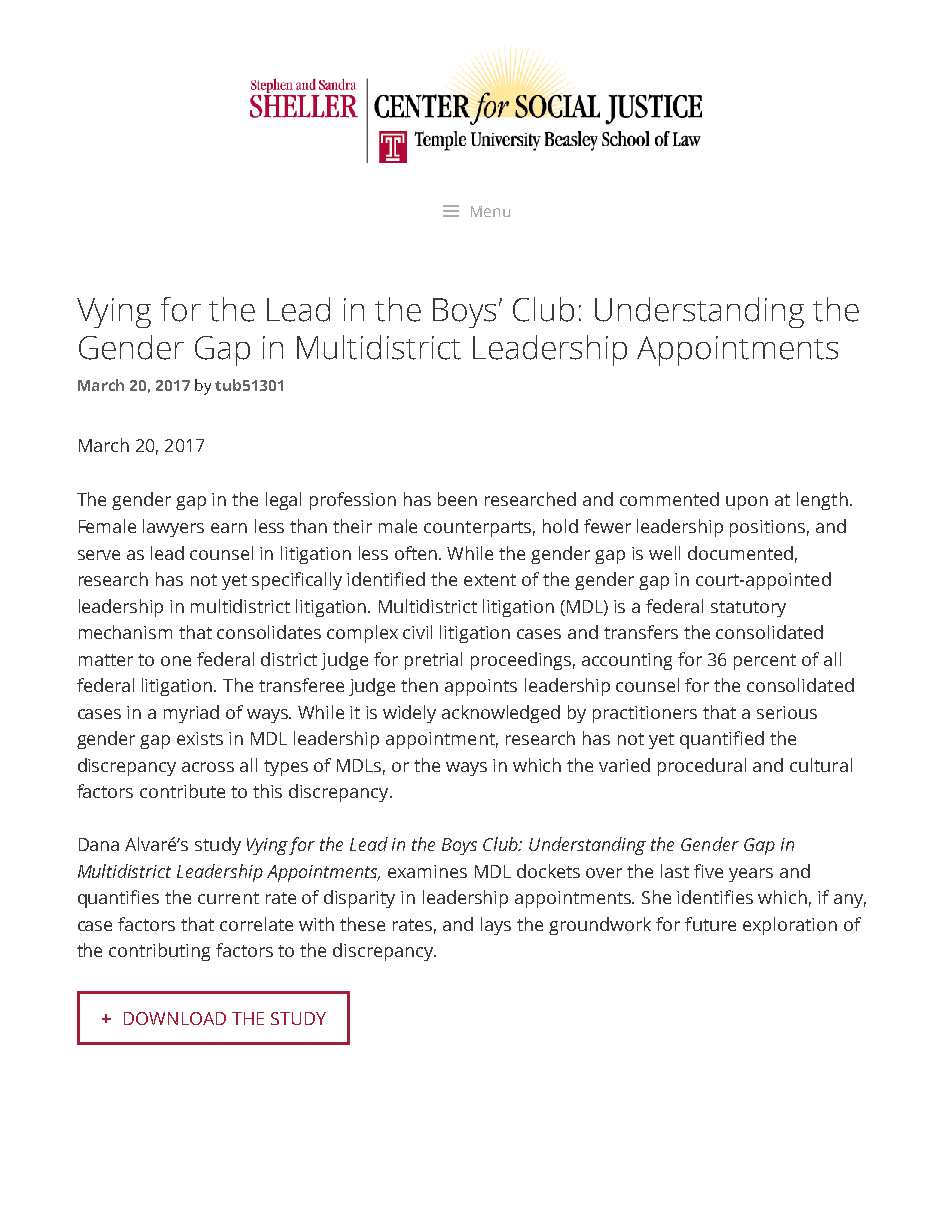 The image size is (952, 1232). I want to click on been, so click(457, 499).
